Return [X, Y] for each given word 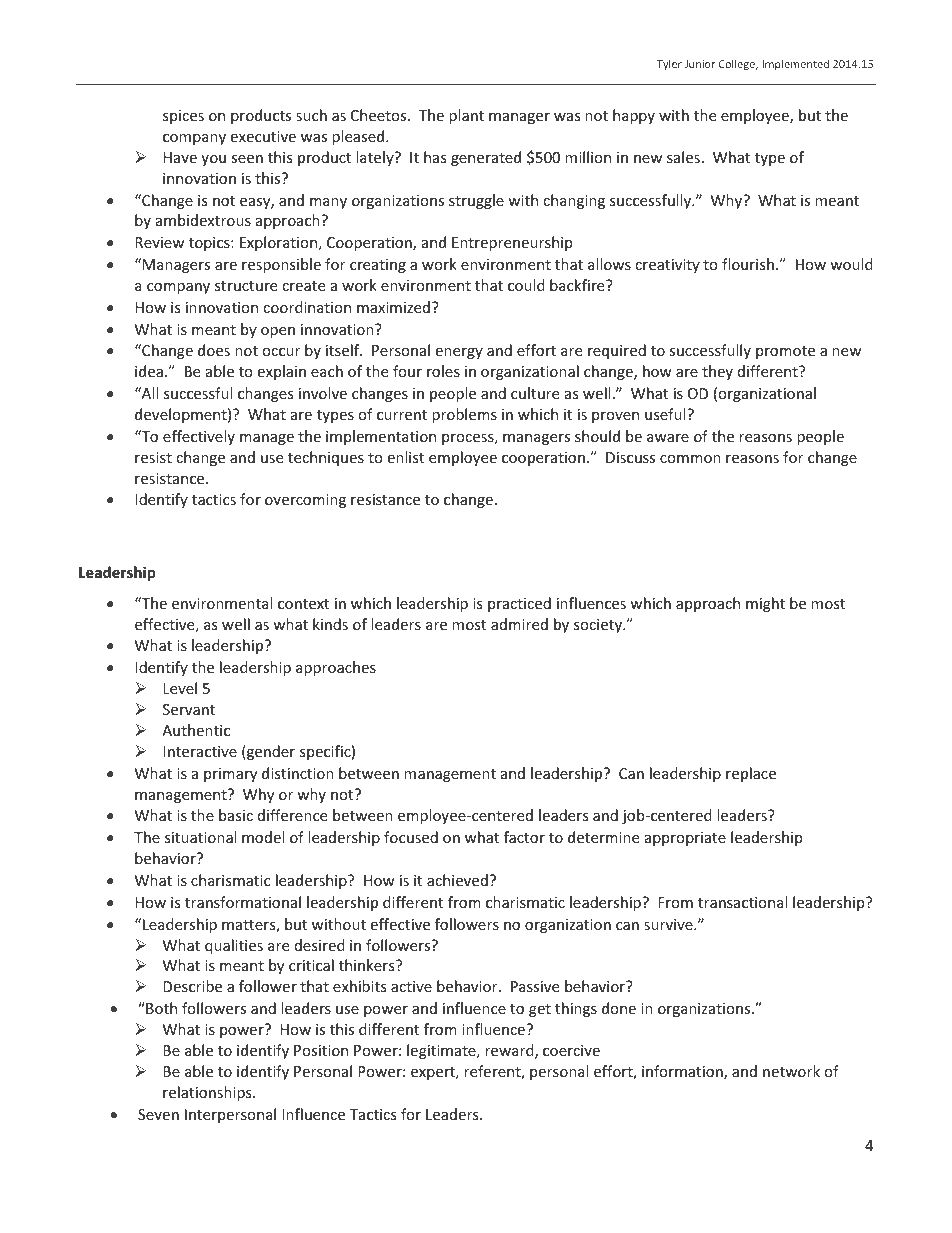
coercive [571, 1050]
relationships [208, 1093]
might [765, 604]
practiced [519, 604]
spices [183, 117]
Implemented [795, 64]
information [683, 1072]
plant [466, 116]
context [303, 604]
